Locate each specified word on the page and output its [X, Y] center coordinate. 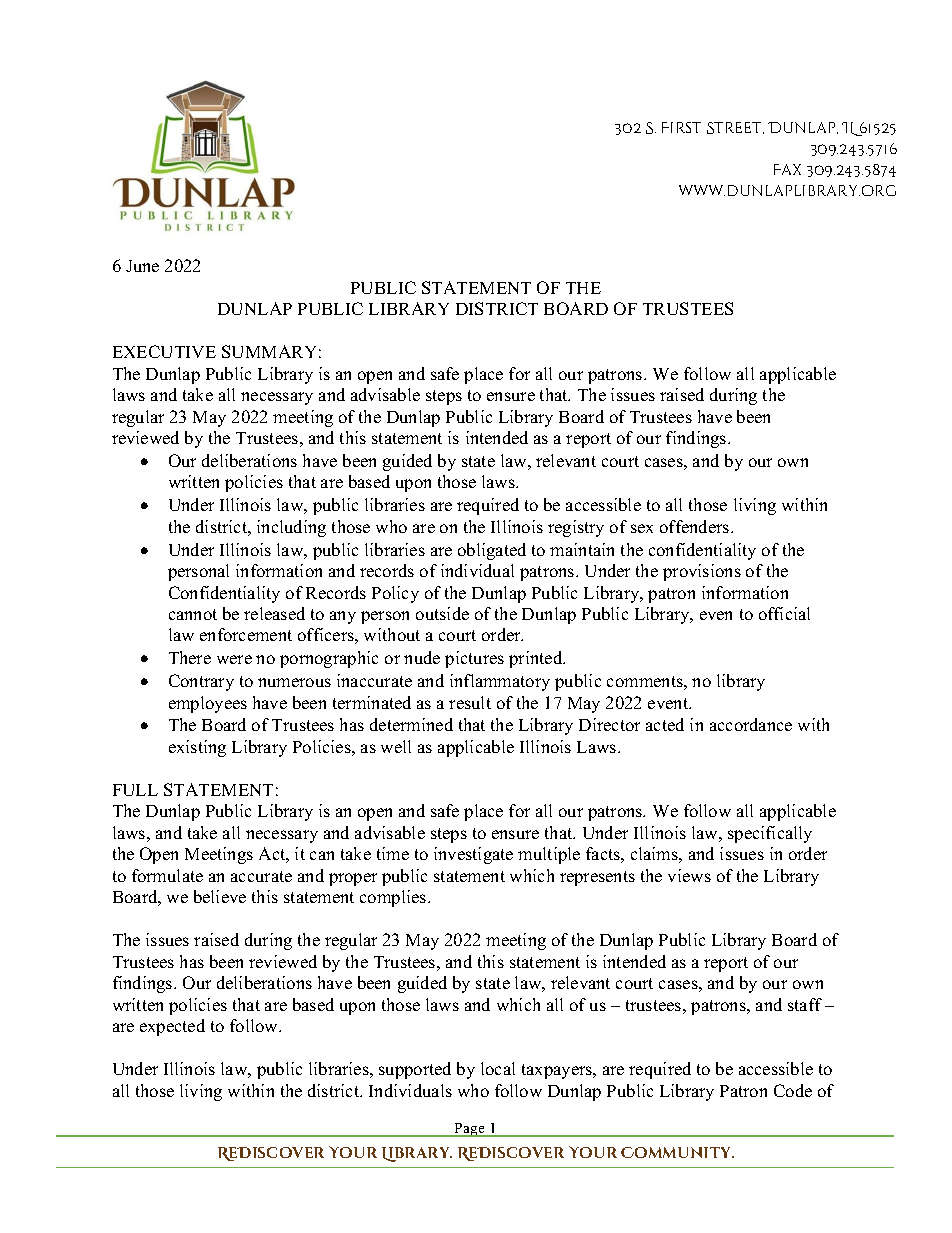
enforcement [246, 634]
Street [735, 128]
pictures [474, 659]
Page [470, 1130]
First [681, 127]
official [784, 613]
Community [677, 1152]
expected [172, 1027]
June [142, 266]
